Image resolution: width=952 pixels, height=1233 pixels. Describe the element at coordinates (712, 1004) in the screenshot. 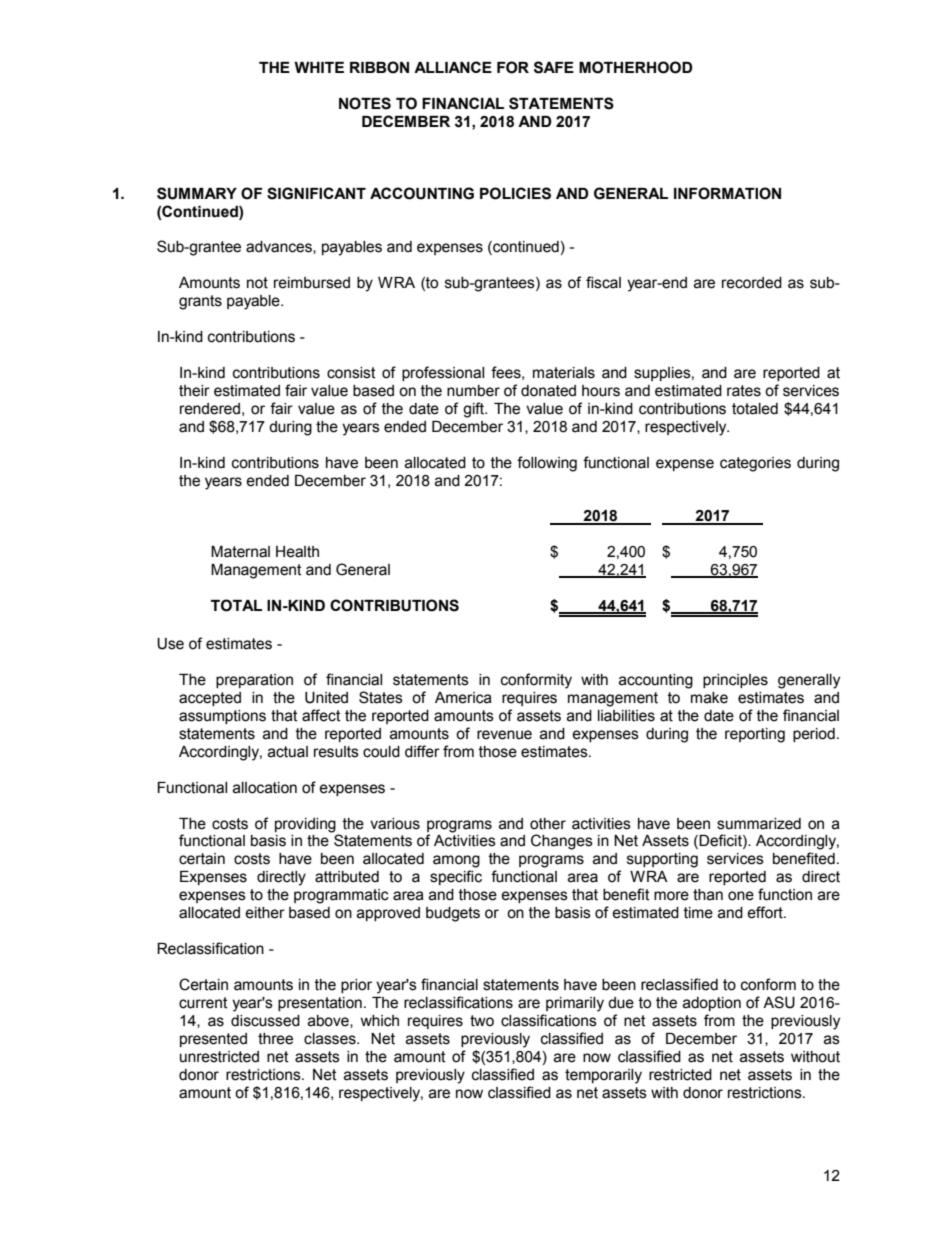

I see `adoption` at that location.
